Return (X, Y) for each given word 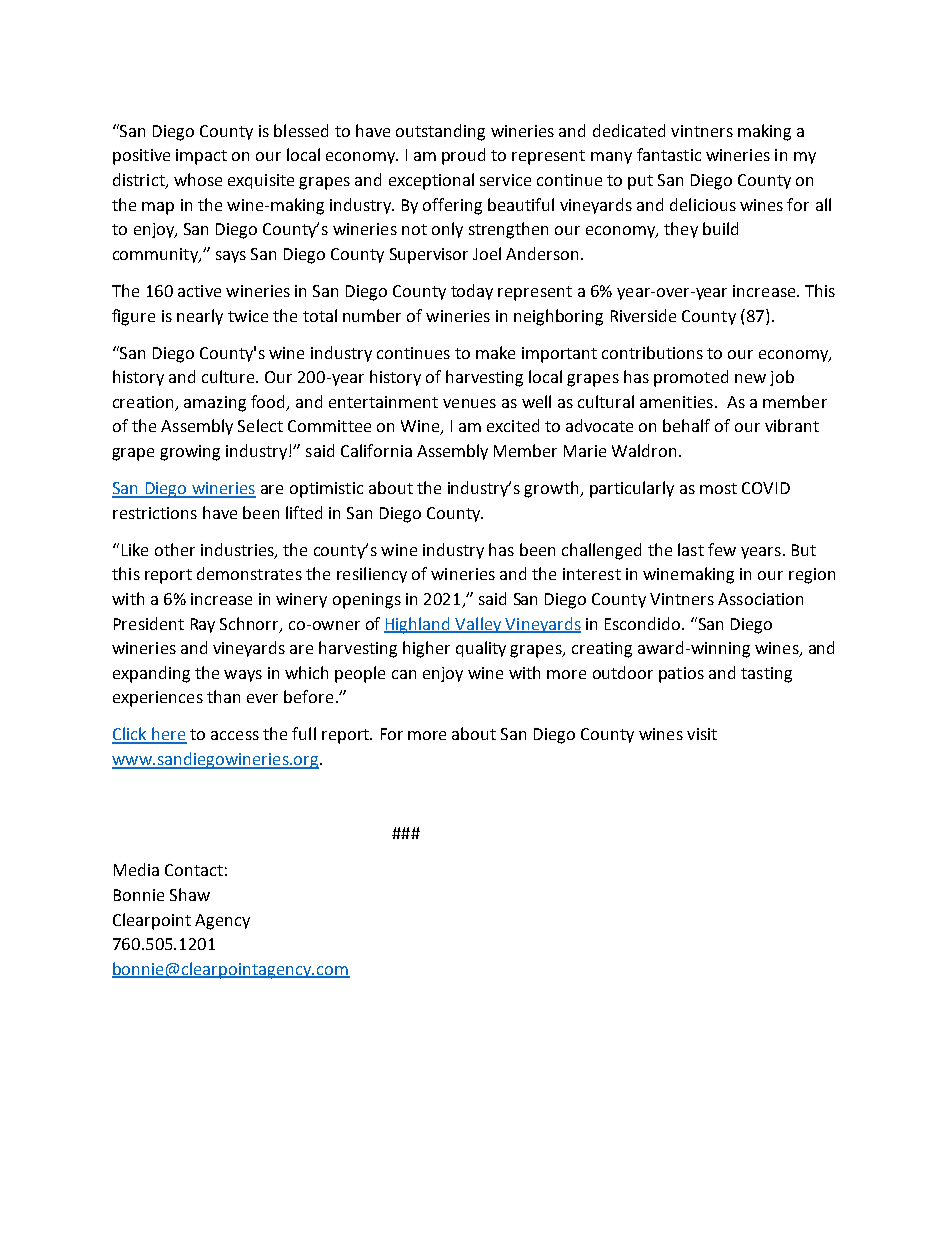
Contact (194, 870)
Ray (203, 625)
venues (469, 403)
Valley (479, 625)
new (750, 378)
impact (201, 157)
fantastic (669, 154)
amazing (215, 404)
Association (760, 599)
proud (463, 156)
